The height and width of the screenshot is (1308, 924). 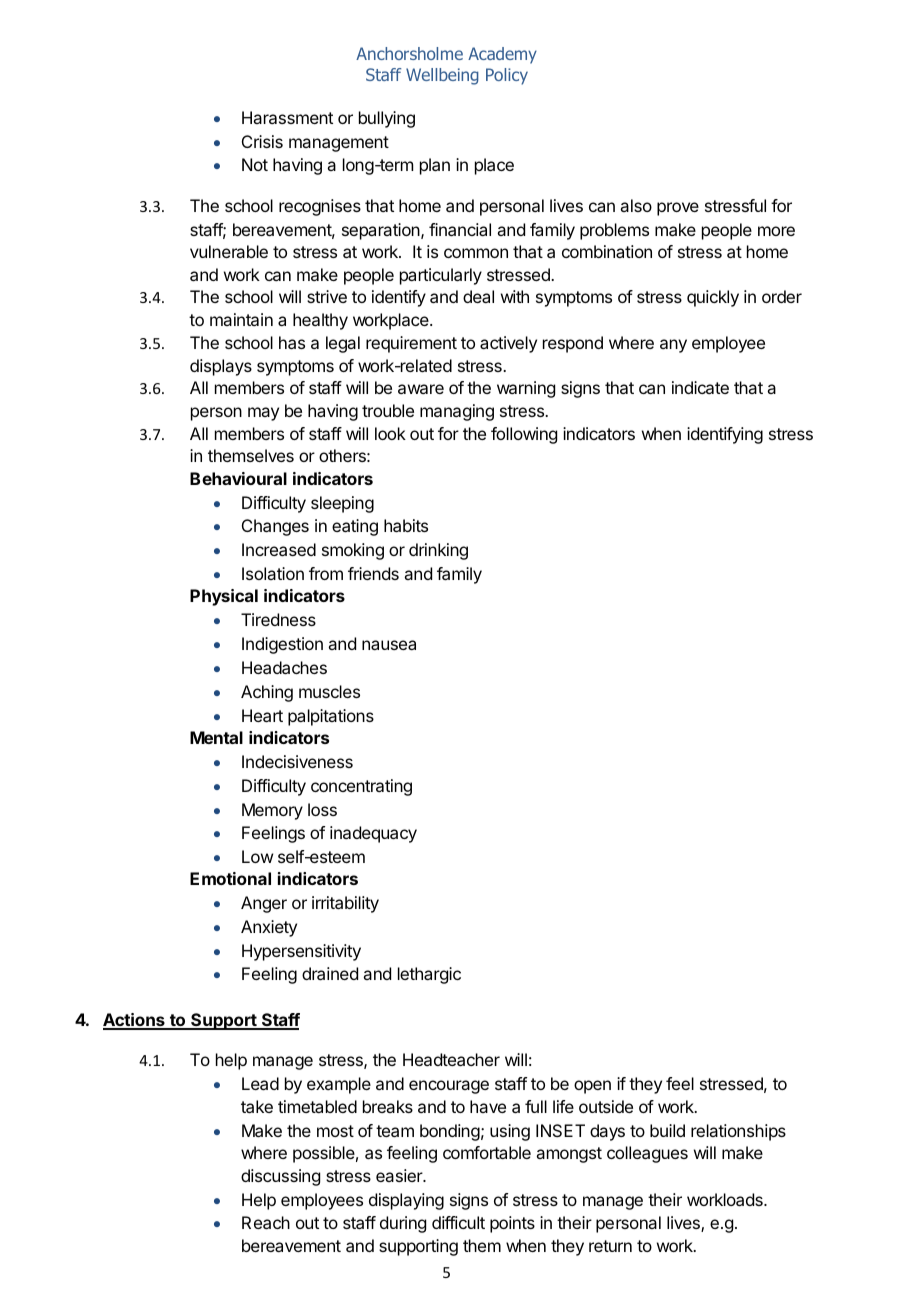 I want to click on managing, so click(x=457, y=412).
